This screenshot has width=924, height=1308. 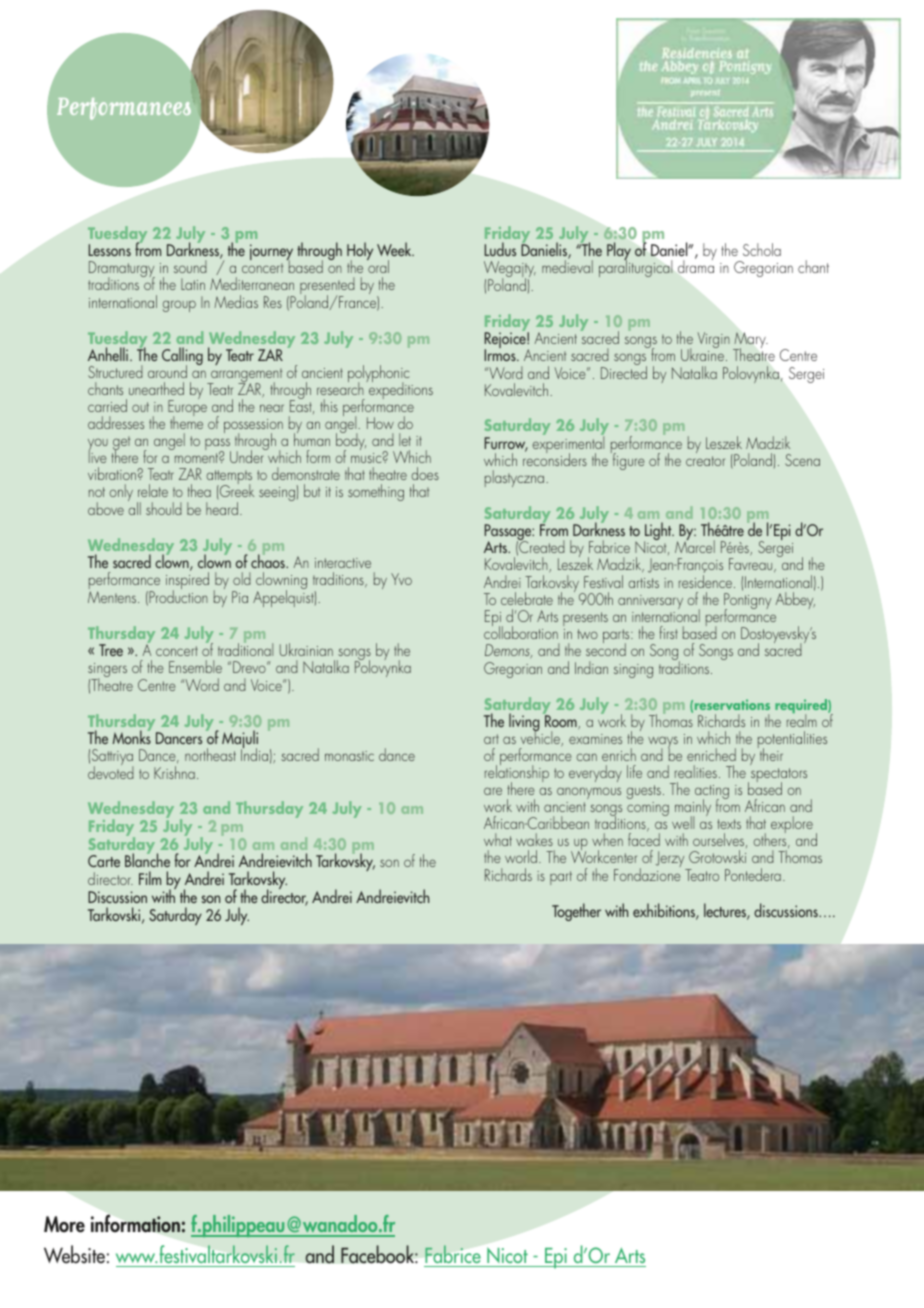 I want to click on inspired, so click(x=187, y=581).
